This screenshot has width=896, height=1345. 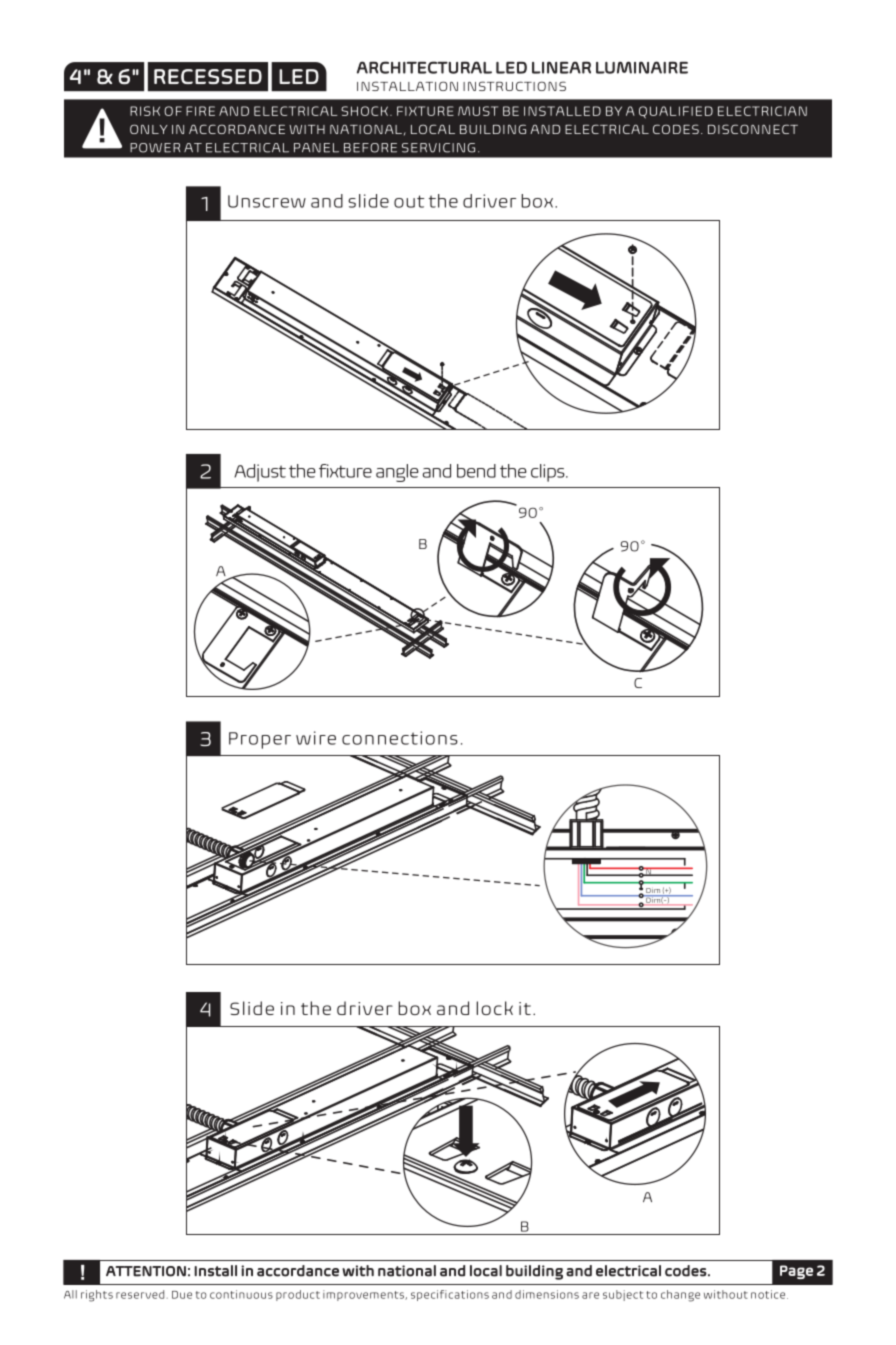 What do you see at coordinates (260, 473) in the screenshot?
I see `Adjust` at bounding box center [260, 473].
